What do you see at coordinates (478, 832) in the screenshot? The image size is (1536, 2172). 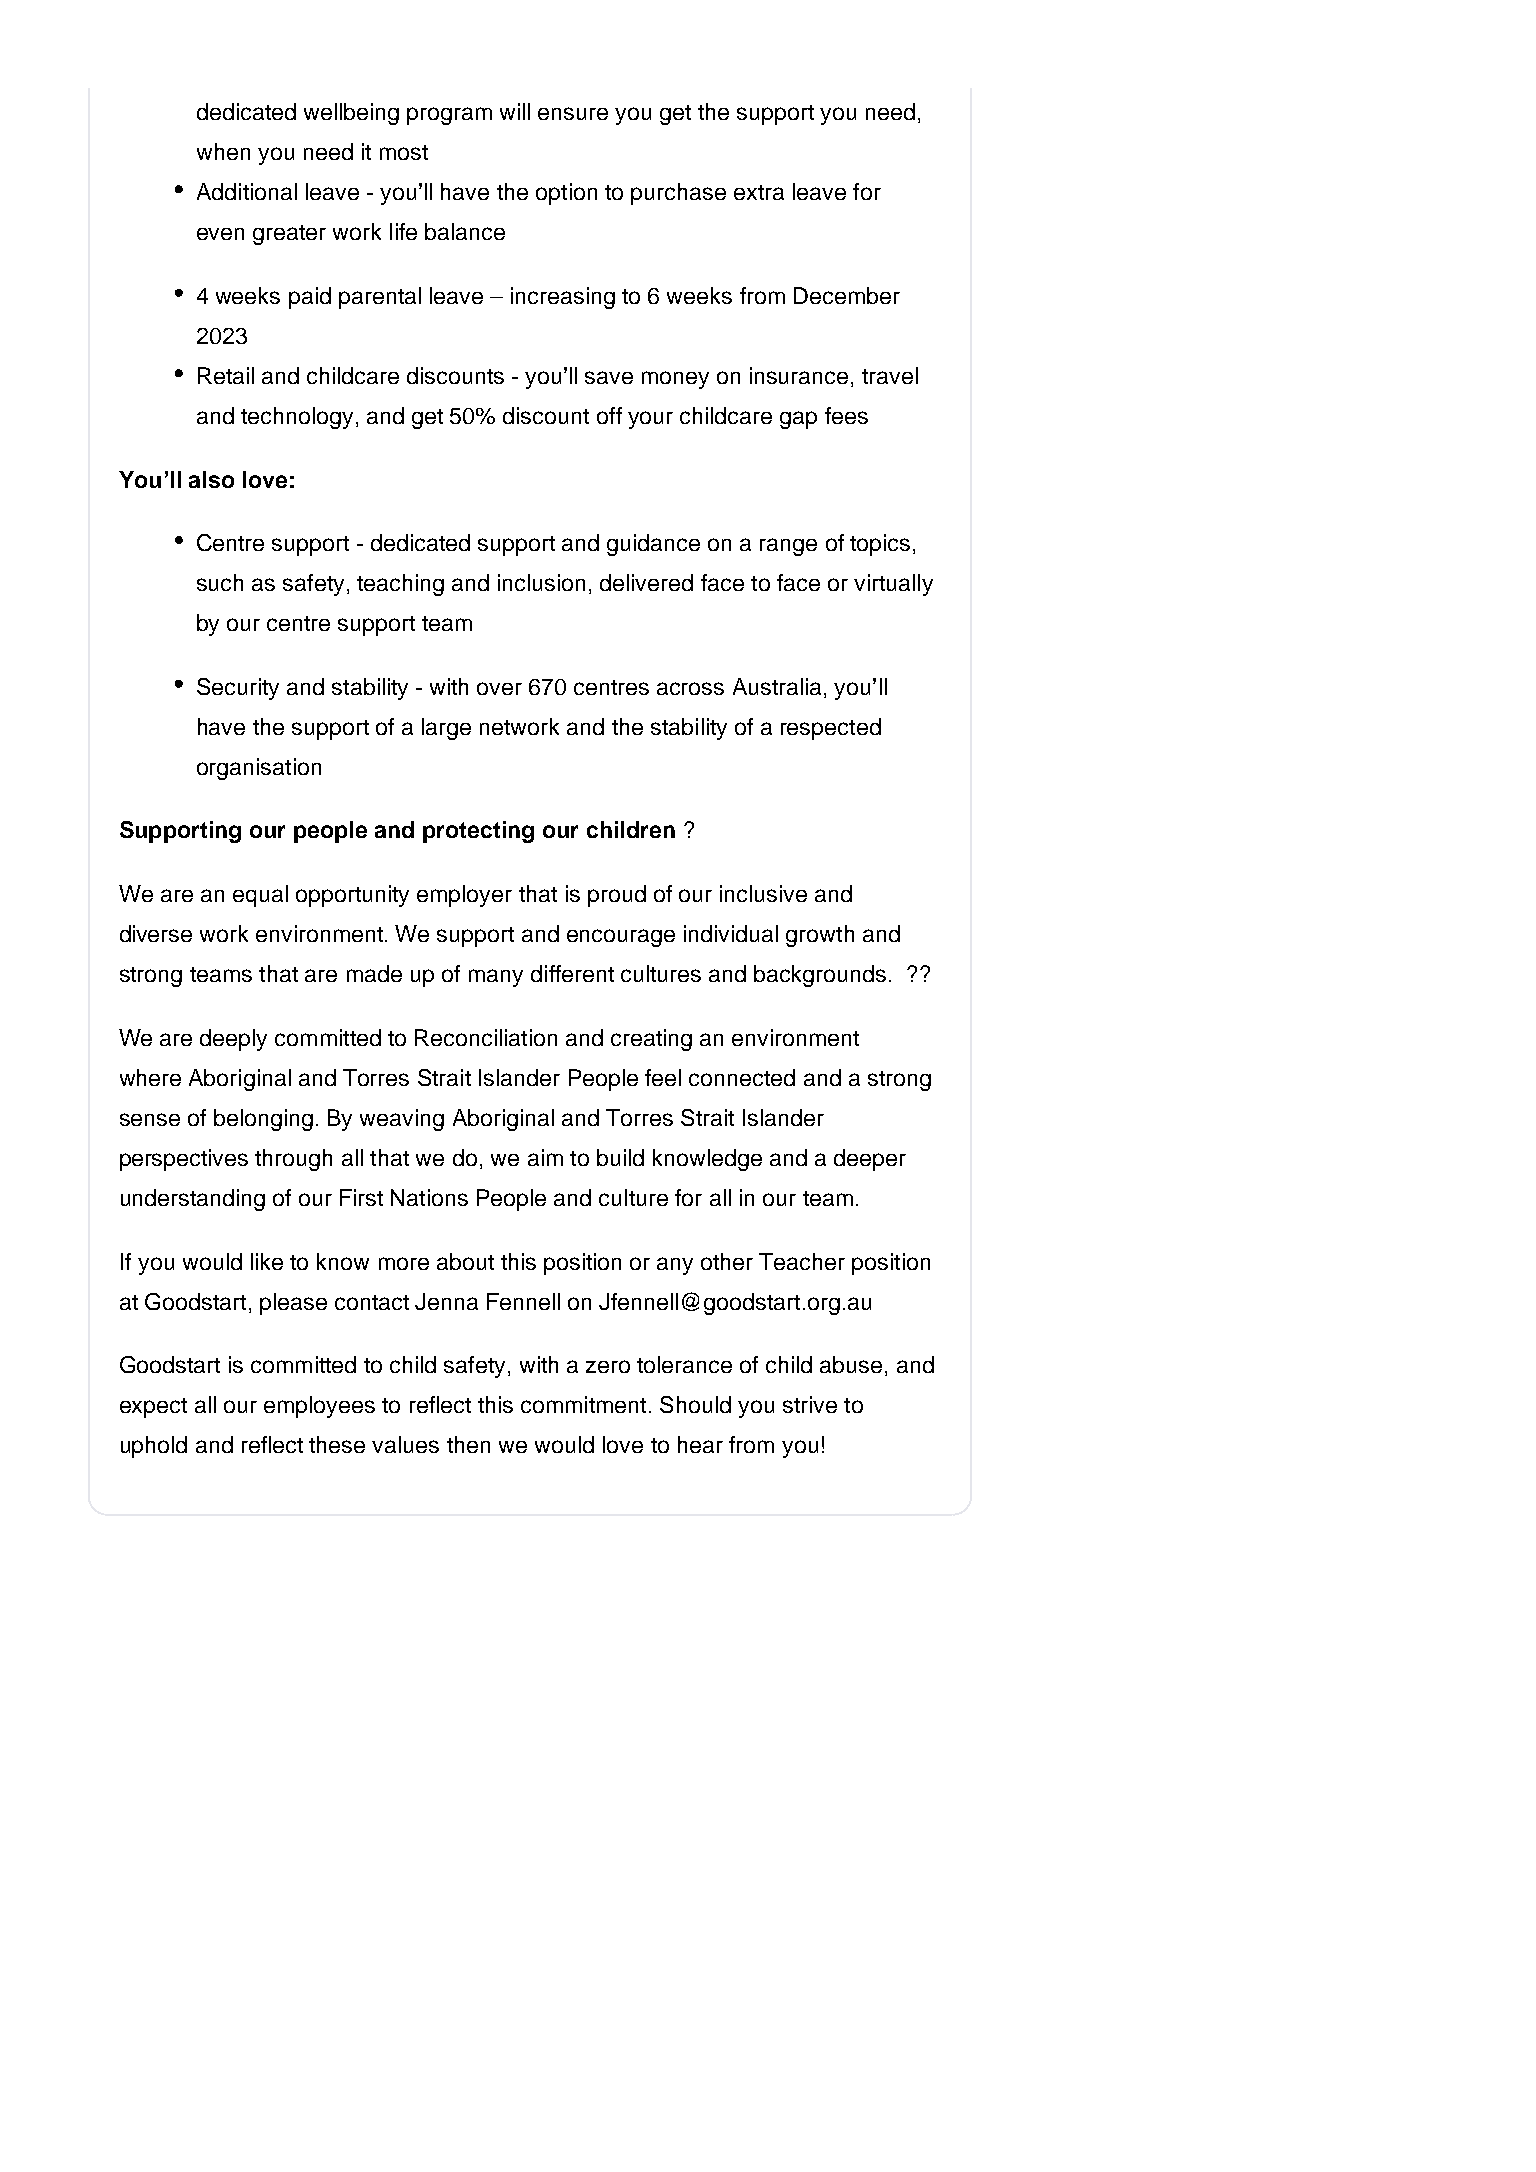 I see `protecting` at bounding box center [478, 832].
